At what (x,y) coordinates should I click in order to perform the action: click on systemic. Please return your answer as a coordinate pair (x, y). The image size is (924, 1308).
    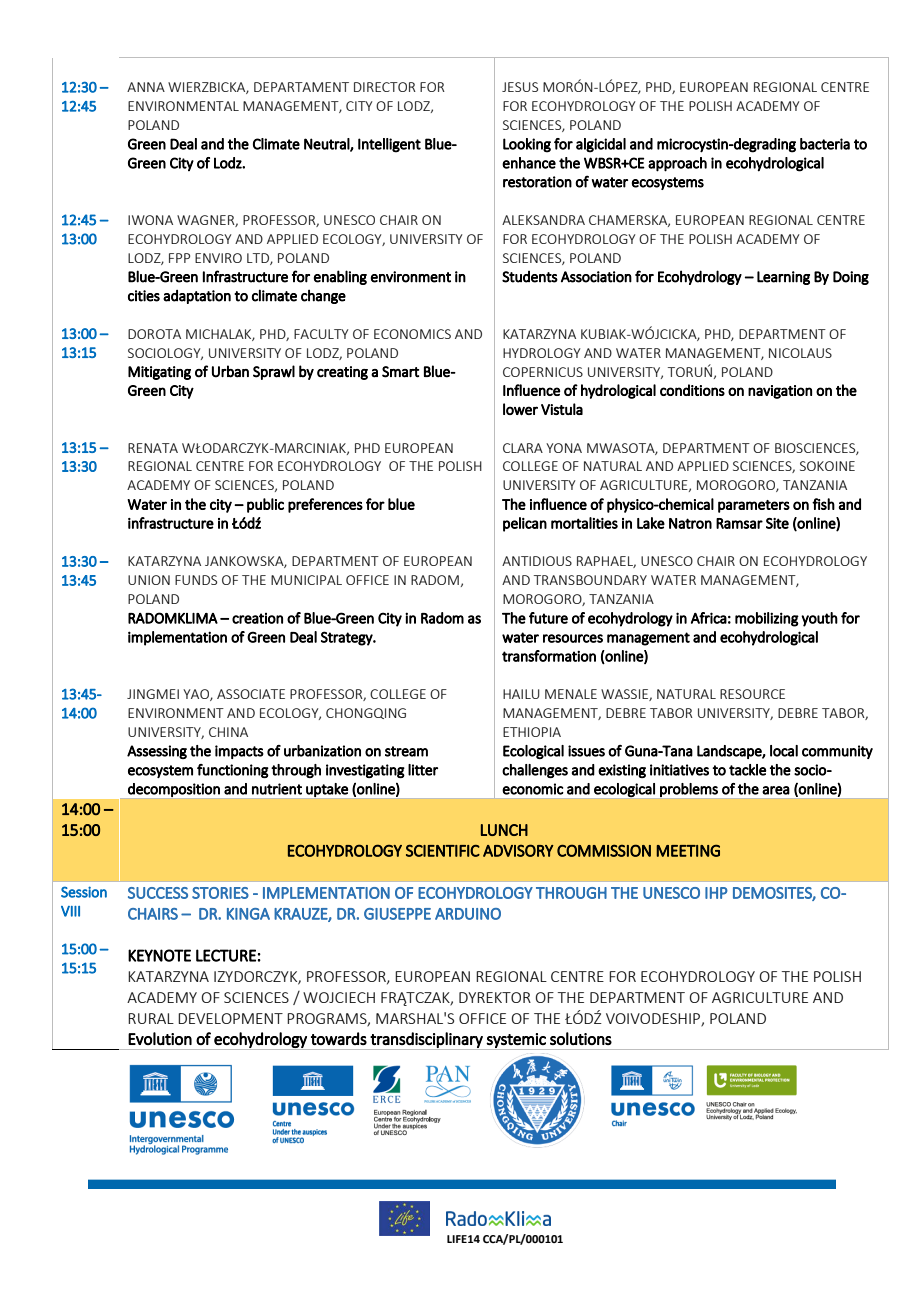
    Looking at the image, I should click on (516, 1041).
